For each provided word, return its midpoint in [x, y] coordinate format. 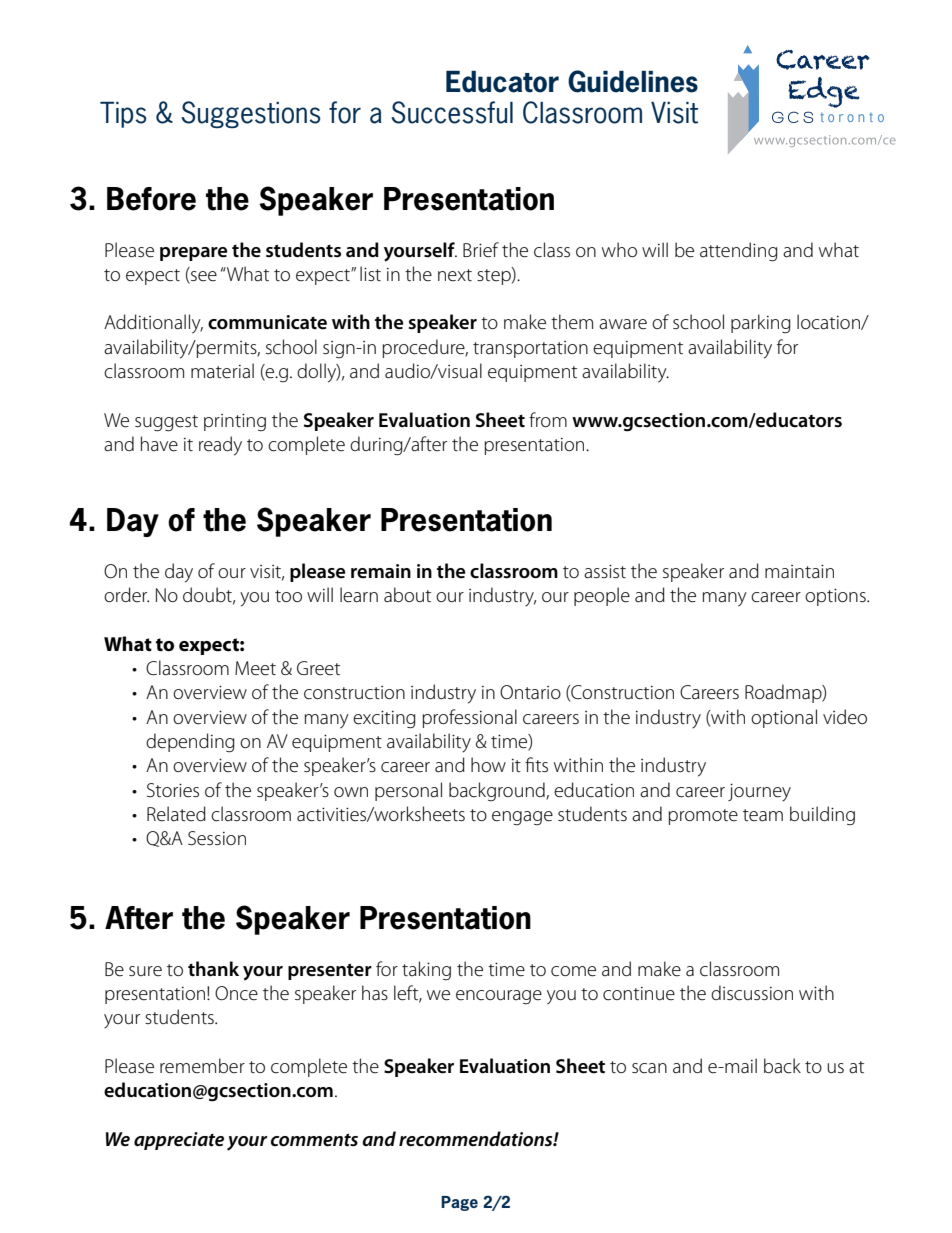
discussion [752, 993]
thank [213, 969]
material [222, 371]
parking [761, 324]
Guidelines [633, 81]
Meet [255, 668]
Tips [123, 115]
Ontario [530, 692]
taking [426, 970]
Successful [452, 112]
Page [459, 1203]
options [836, 597]
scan [649, 1068]
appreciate [179, 1141]
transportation [530, 349]
